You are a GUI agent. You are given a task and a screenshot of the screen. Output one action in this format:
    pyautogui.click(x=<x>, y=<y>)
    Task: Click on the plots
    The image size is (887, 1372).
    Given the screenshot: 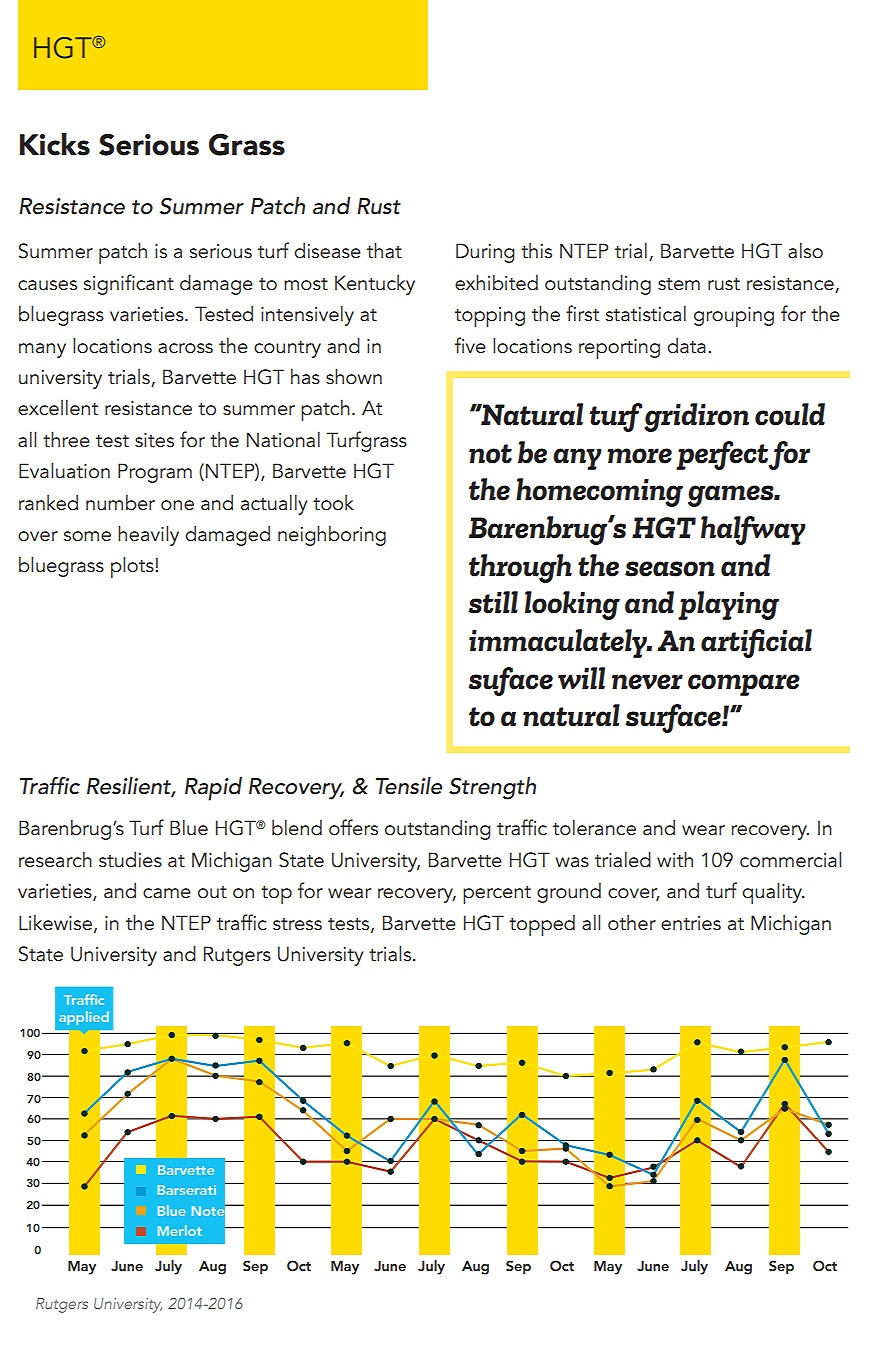 What is the action you would take?
    pyautogui.click(x=133, y=567)
